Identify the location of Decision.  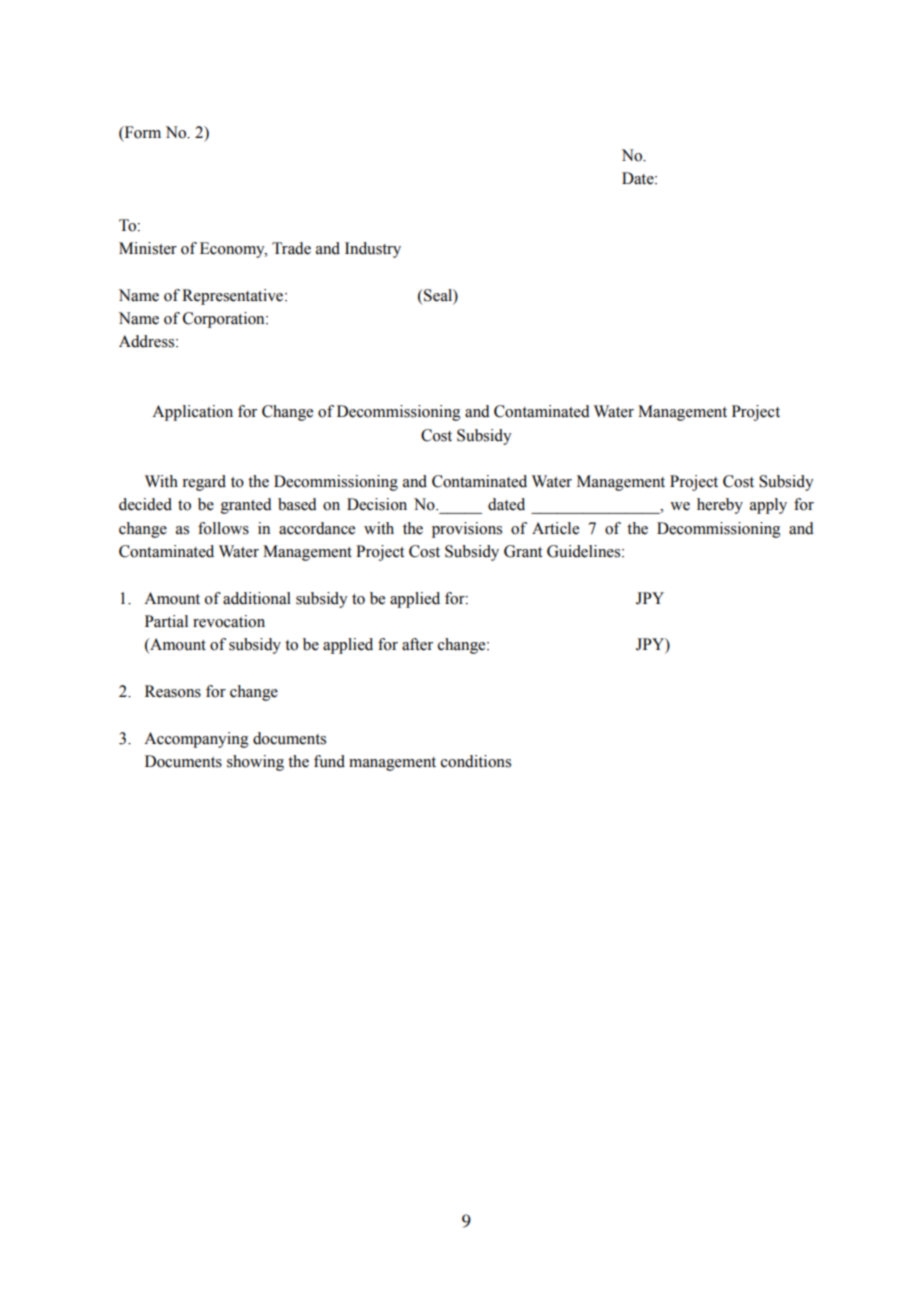
(377, 504).
